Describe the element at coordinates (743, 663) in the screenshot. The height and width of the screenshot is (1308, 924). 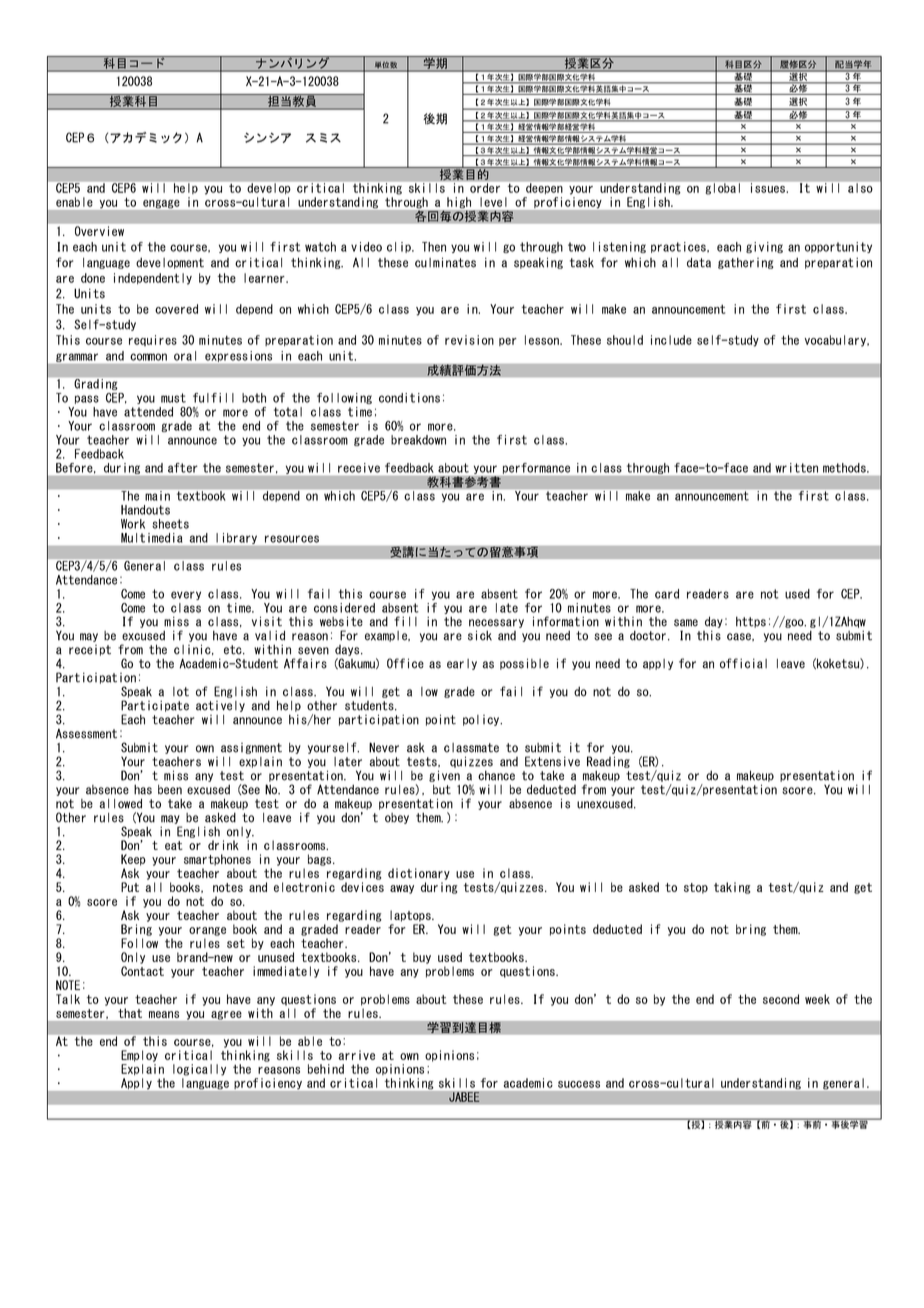
I see `official` at that location.
